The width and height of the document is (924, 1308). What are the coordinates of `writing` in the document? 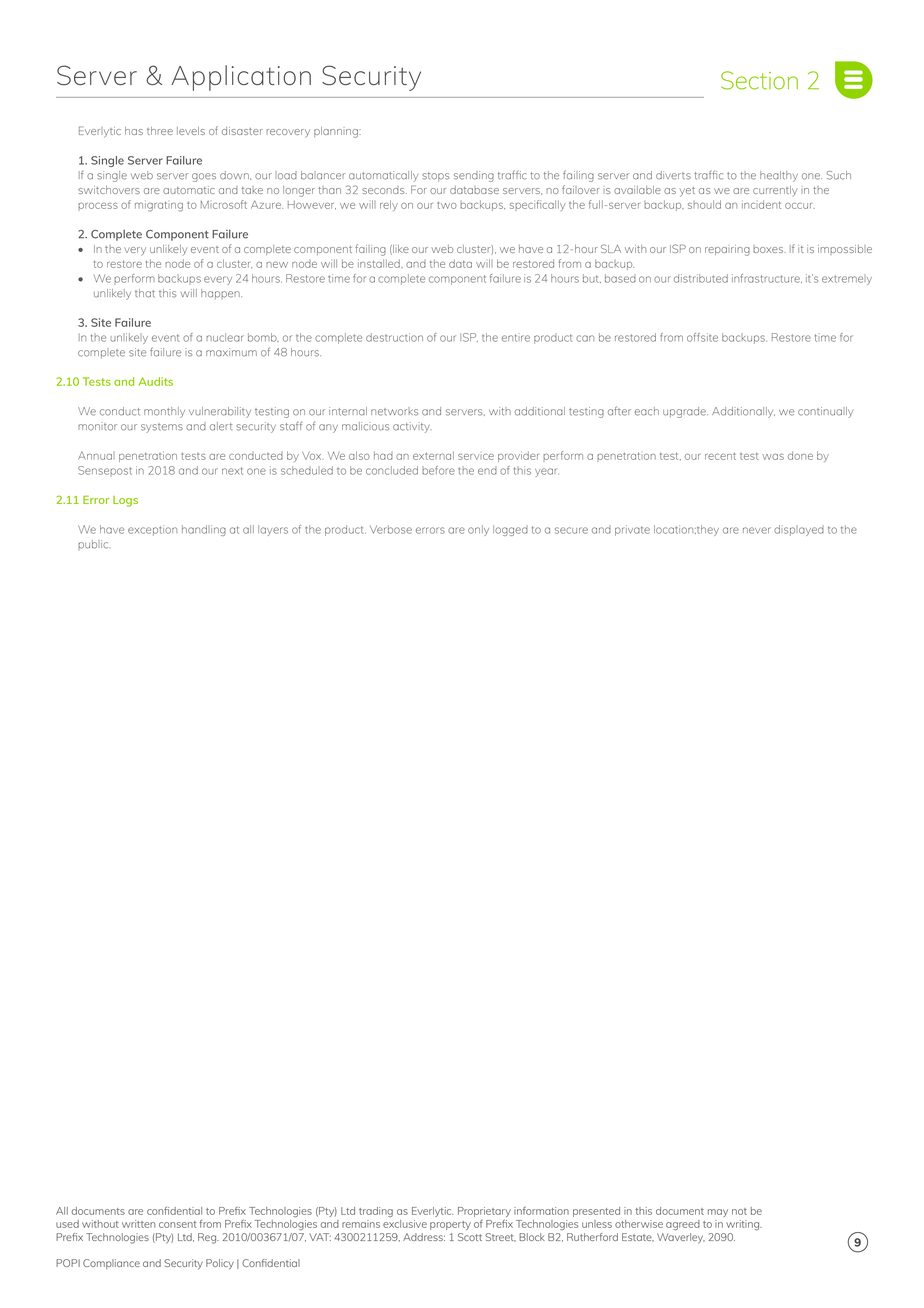 It's located at (744, 1225).
